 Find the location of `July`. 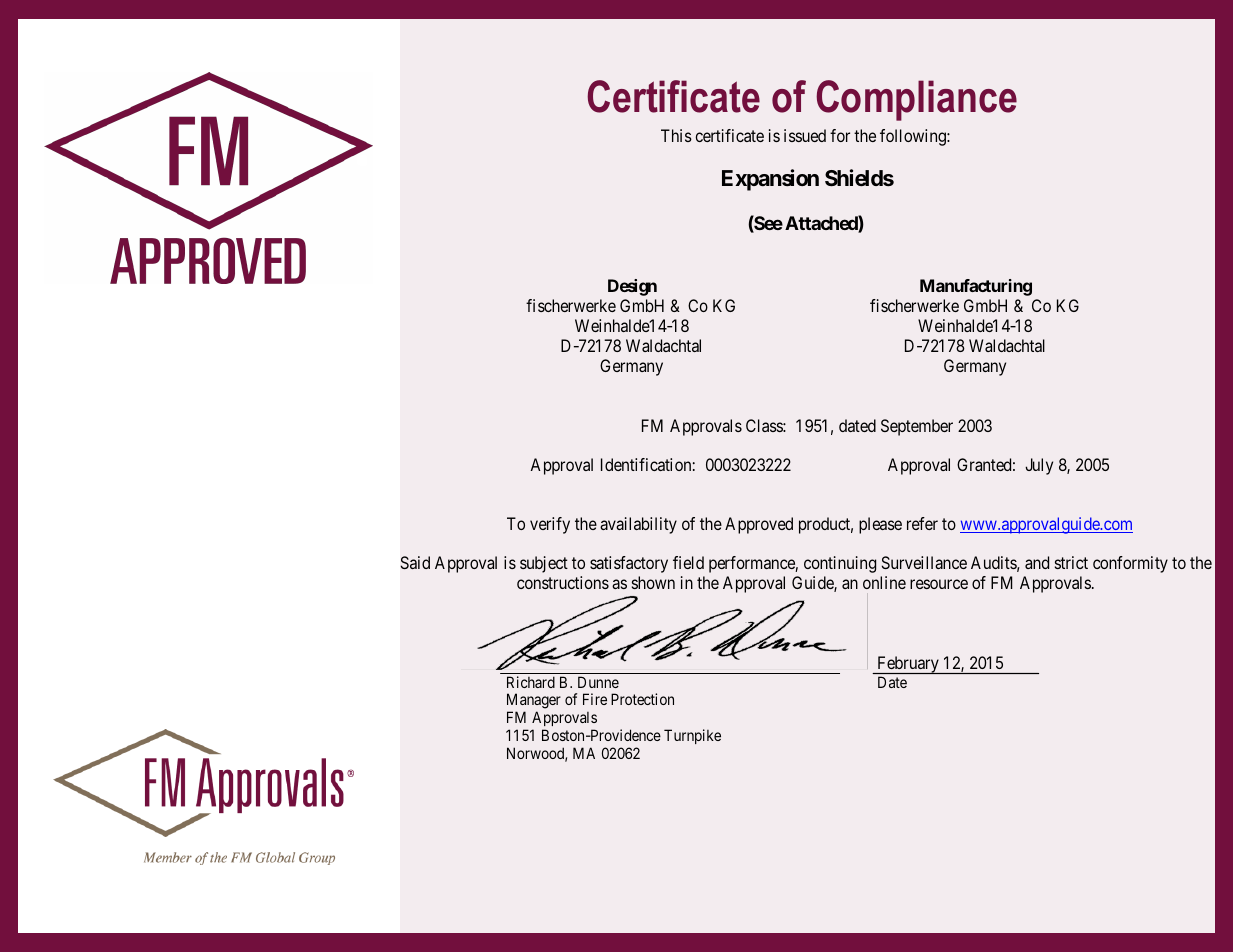

July is located at coordinates (1039, 466).
